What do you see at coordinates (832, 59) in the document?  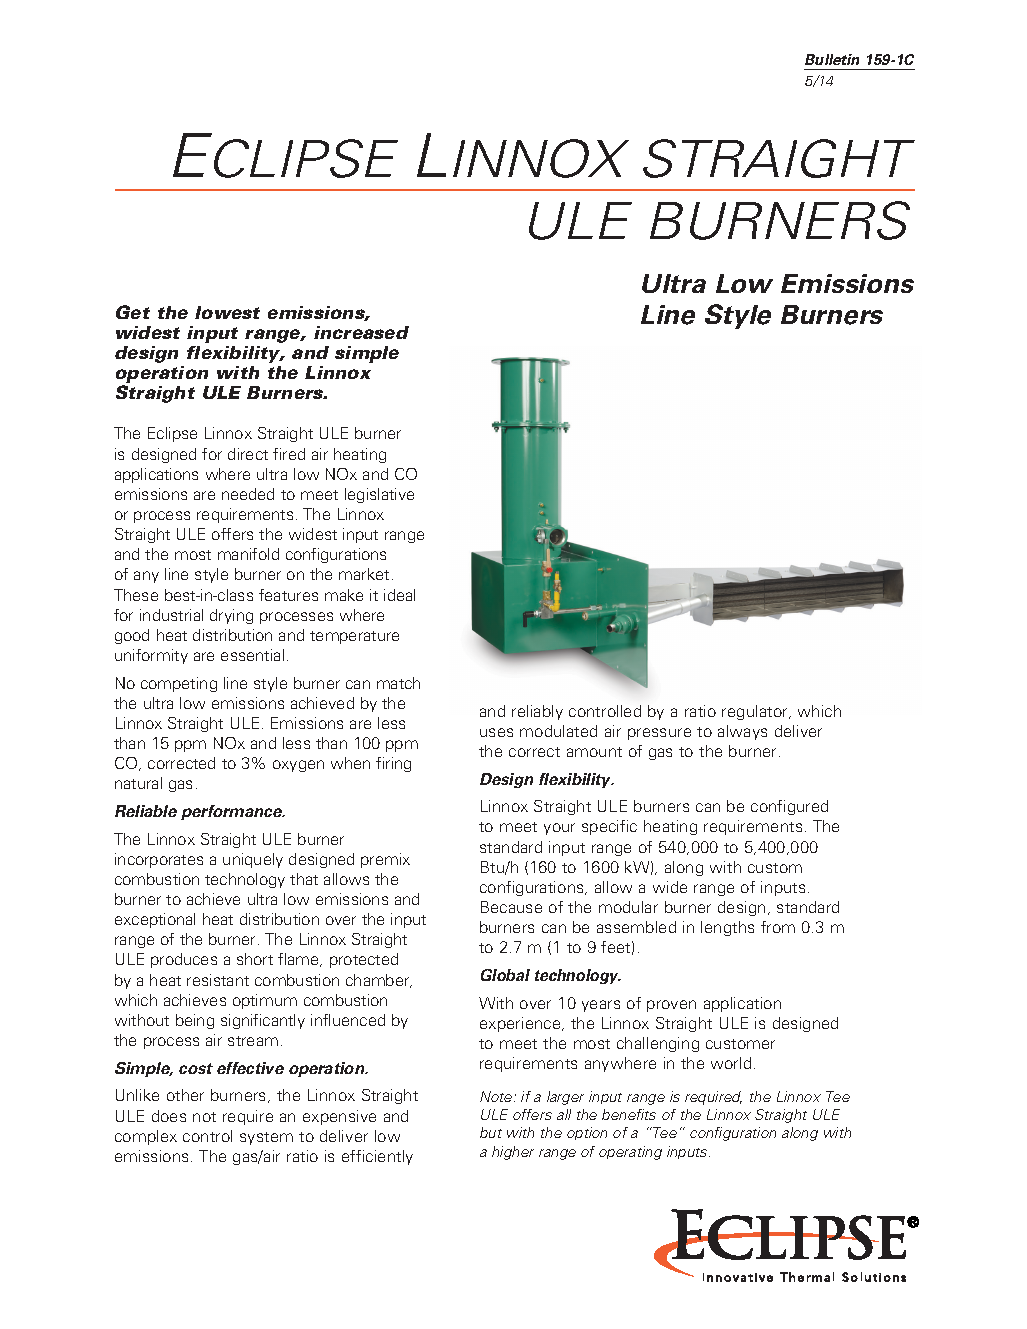 I see `Bulletin` at bounding box center [832, 59].
